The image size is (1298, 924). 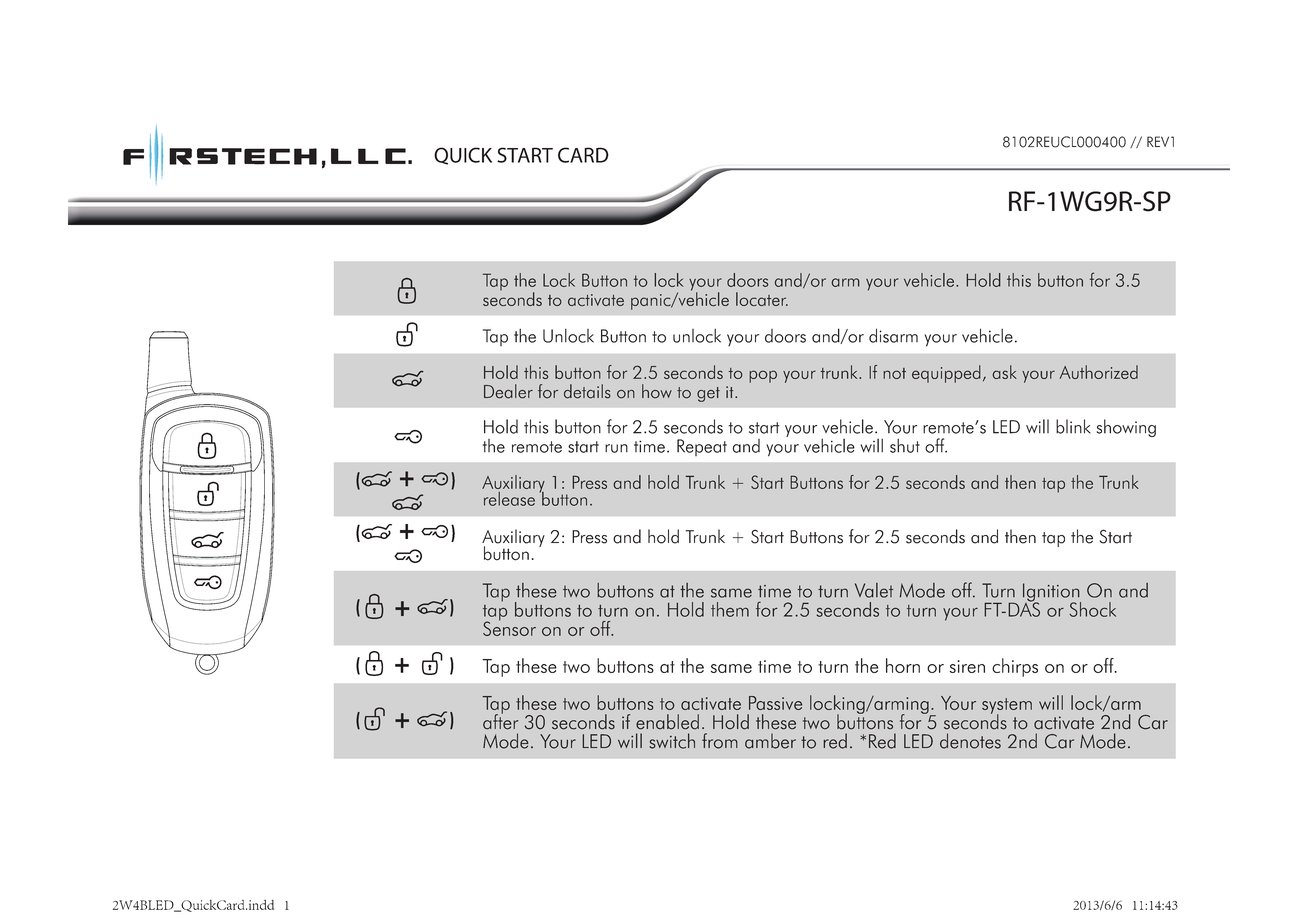 What do you see at coordinates (1052, 593) in the page?
I see `Ignition` at bounding box center [1052, 593].
